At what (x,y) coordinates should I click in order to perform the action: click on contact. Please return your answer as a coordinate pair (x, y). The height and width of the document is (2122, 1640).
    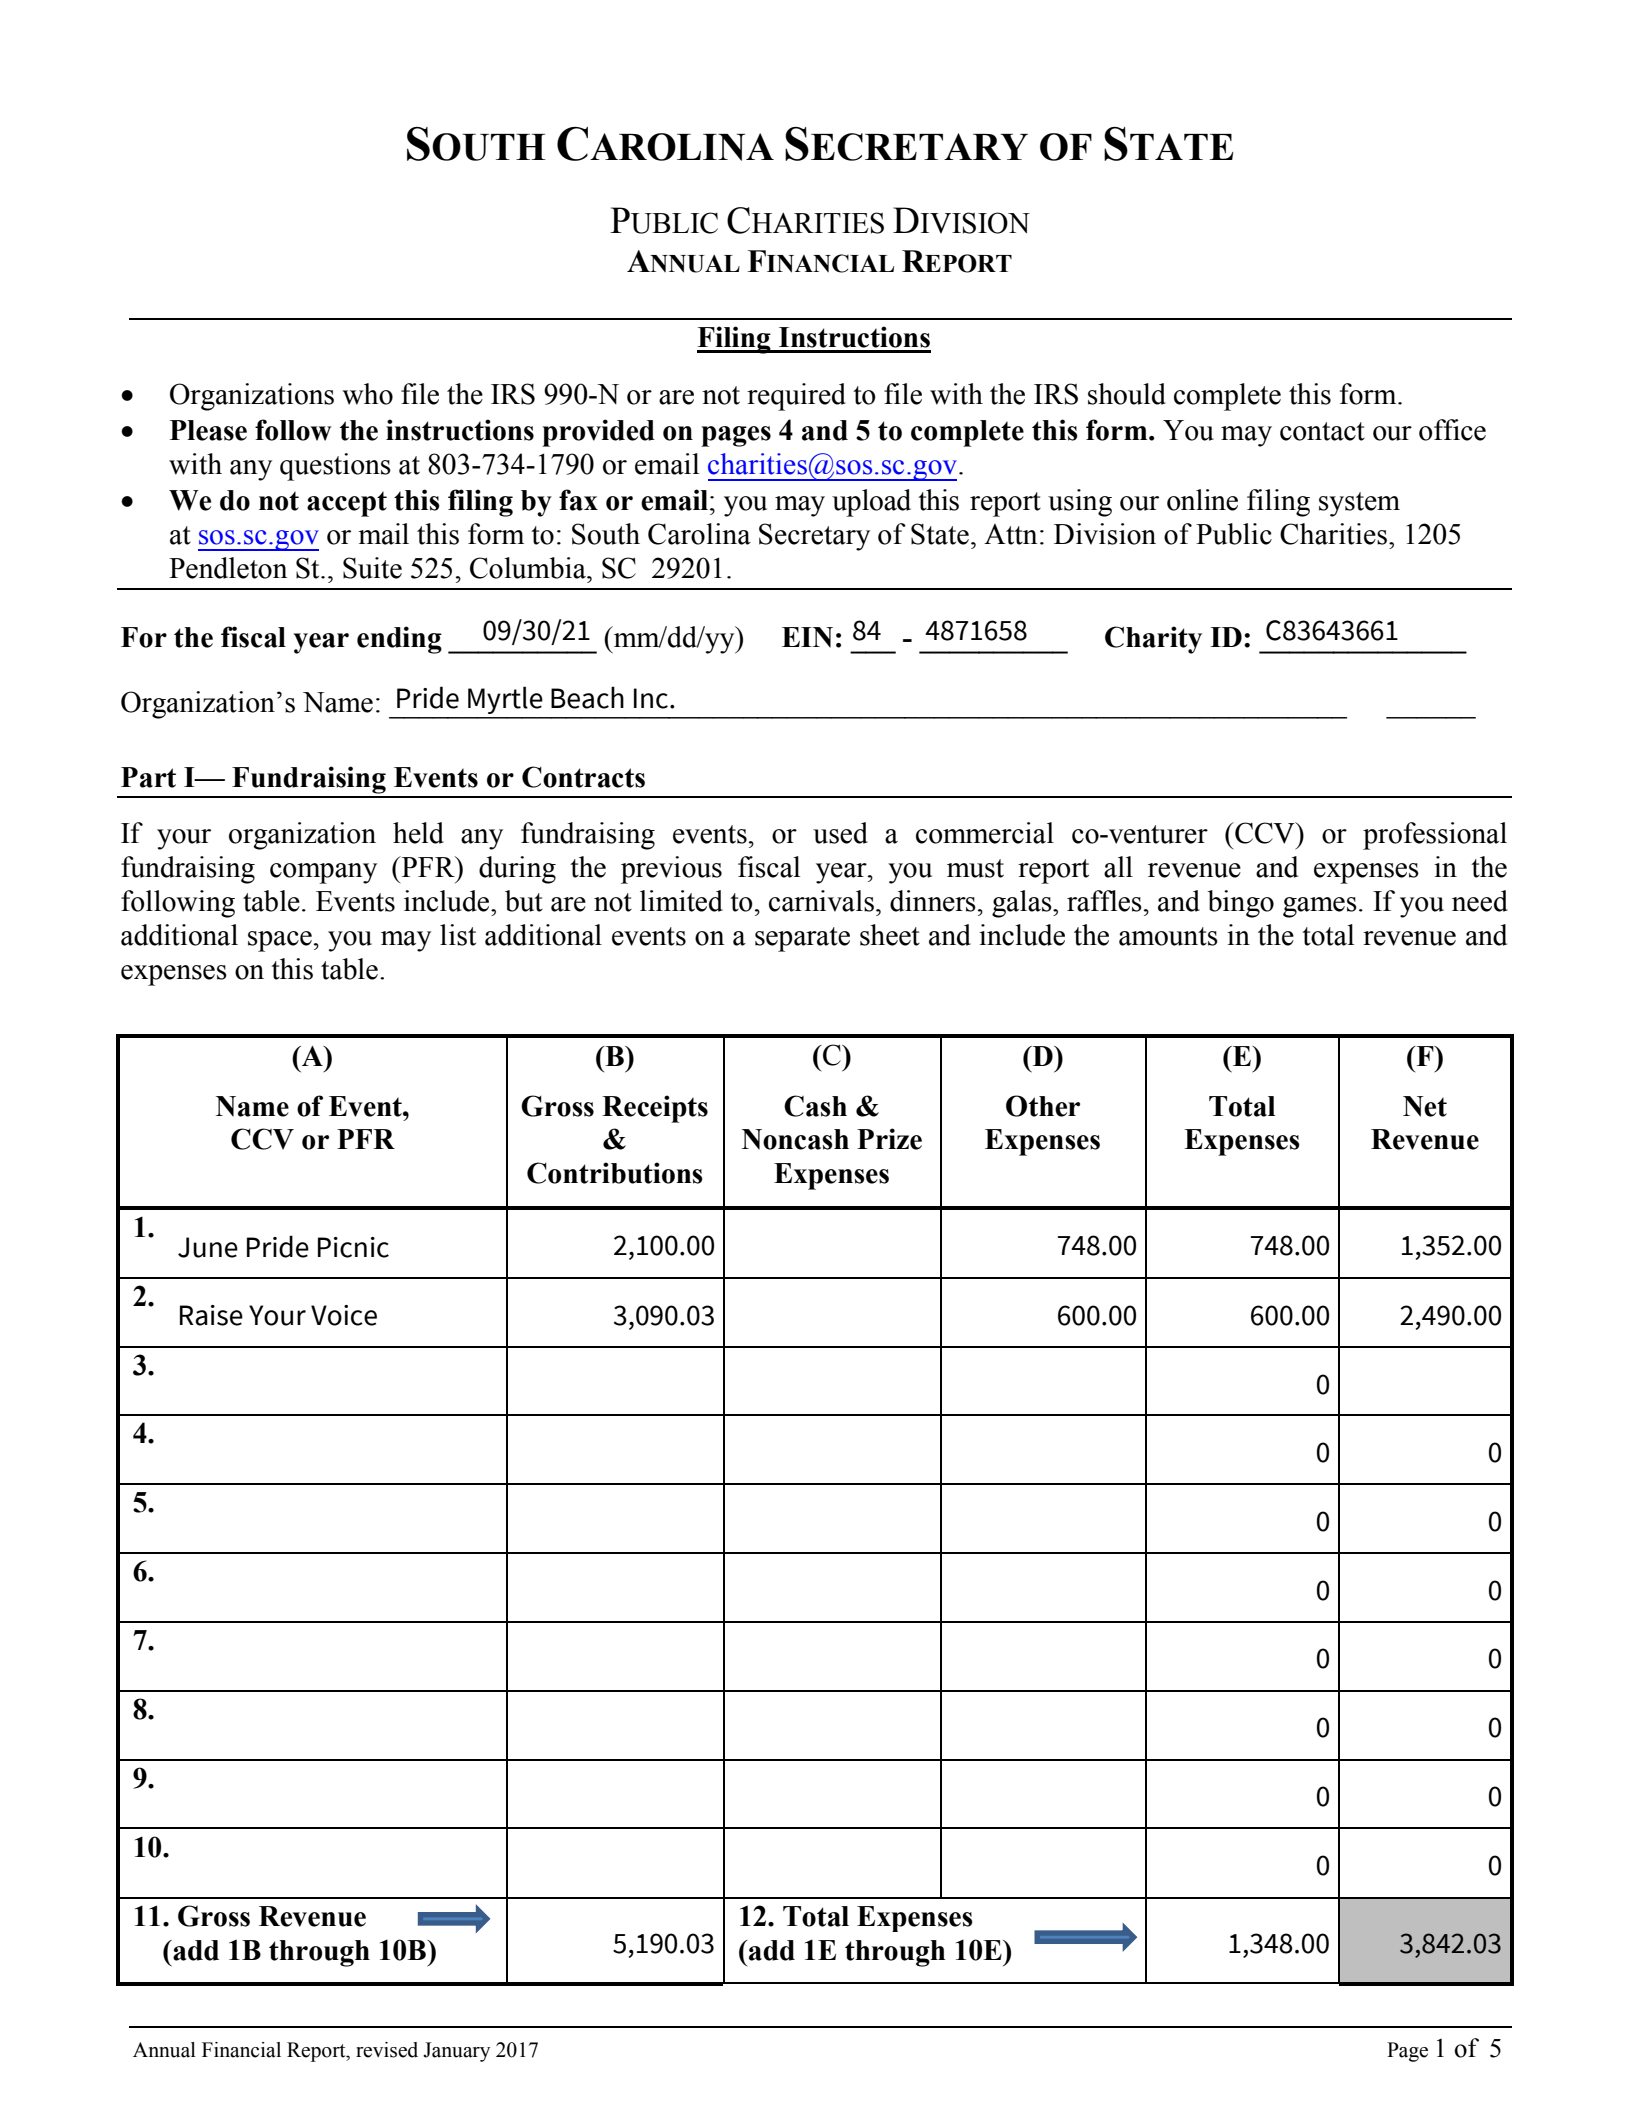
    Looking at the image, I should click on (1322, 431).
